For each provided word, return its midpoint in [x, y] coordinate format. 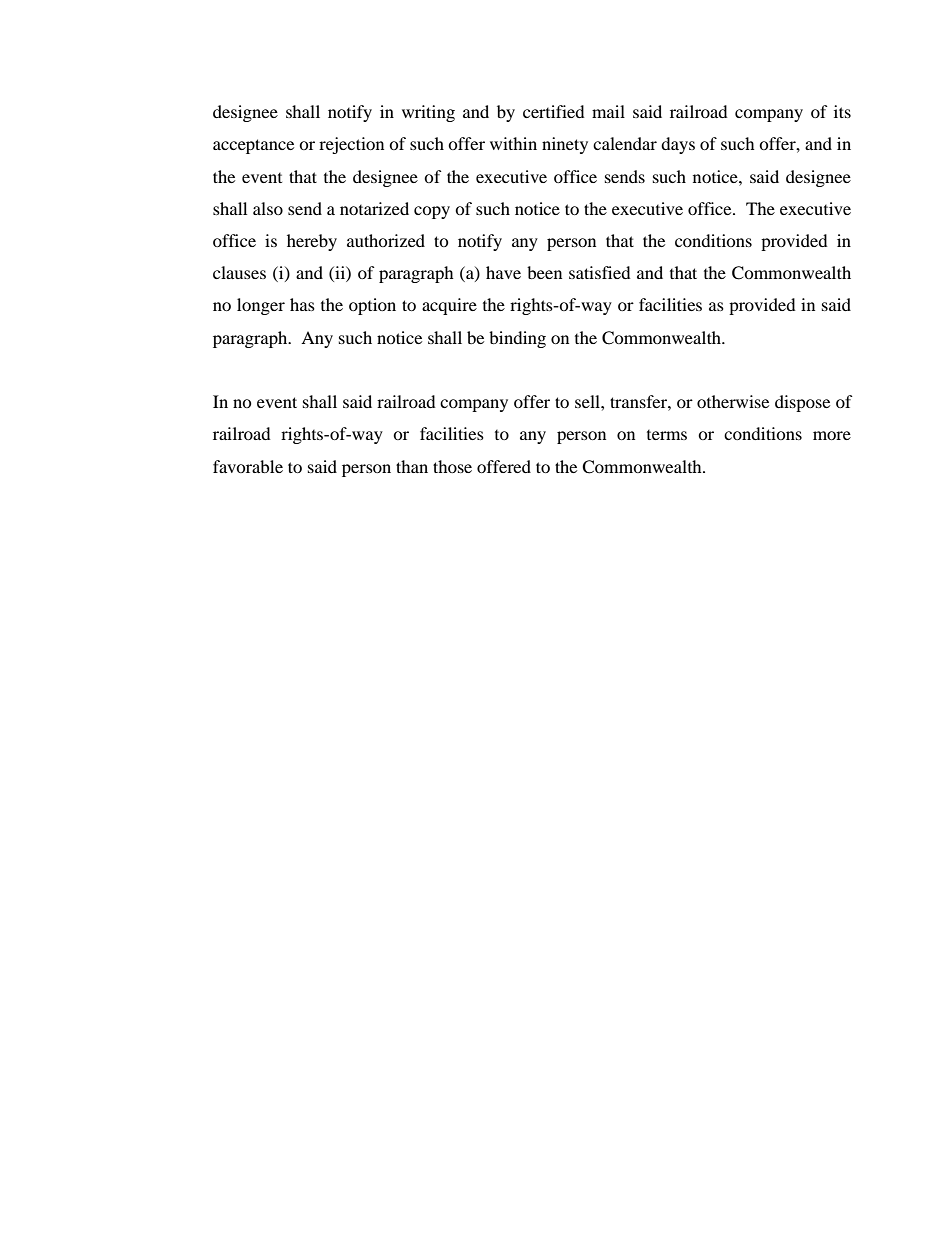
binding [517, 339]
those [452, 466]
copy [432, 212]
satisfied [600, 272]
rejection [351, 145]
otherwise [733, 401]
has [302, 304]
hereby [312, 242]
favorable [248, 466]
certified [554, 111]
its [842, 111]
